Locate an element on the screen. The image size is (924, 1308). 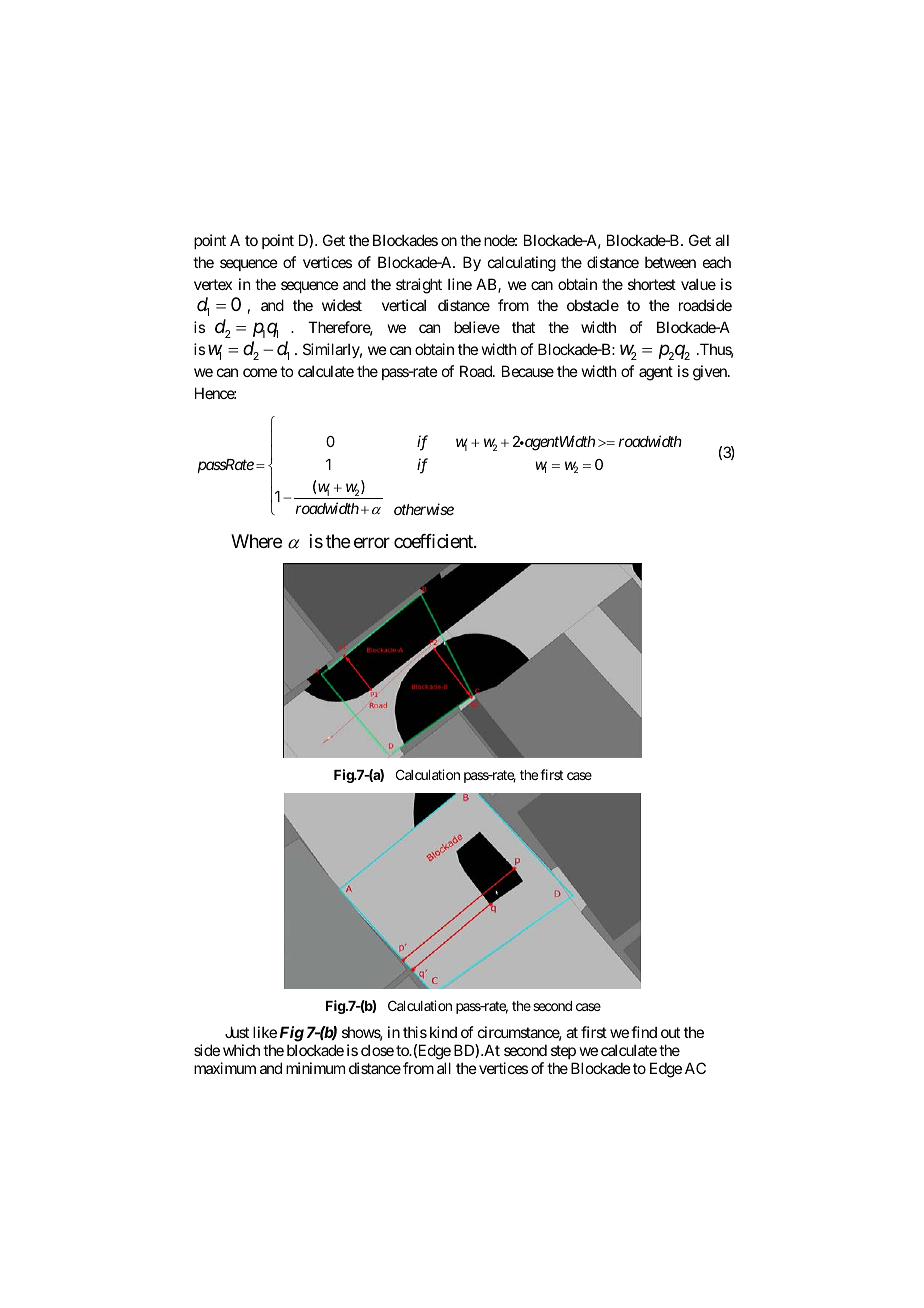
error is located at coordinates (372, 543).
